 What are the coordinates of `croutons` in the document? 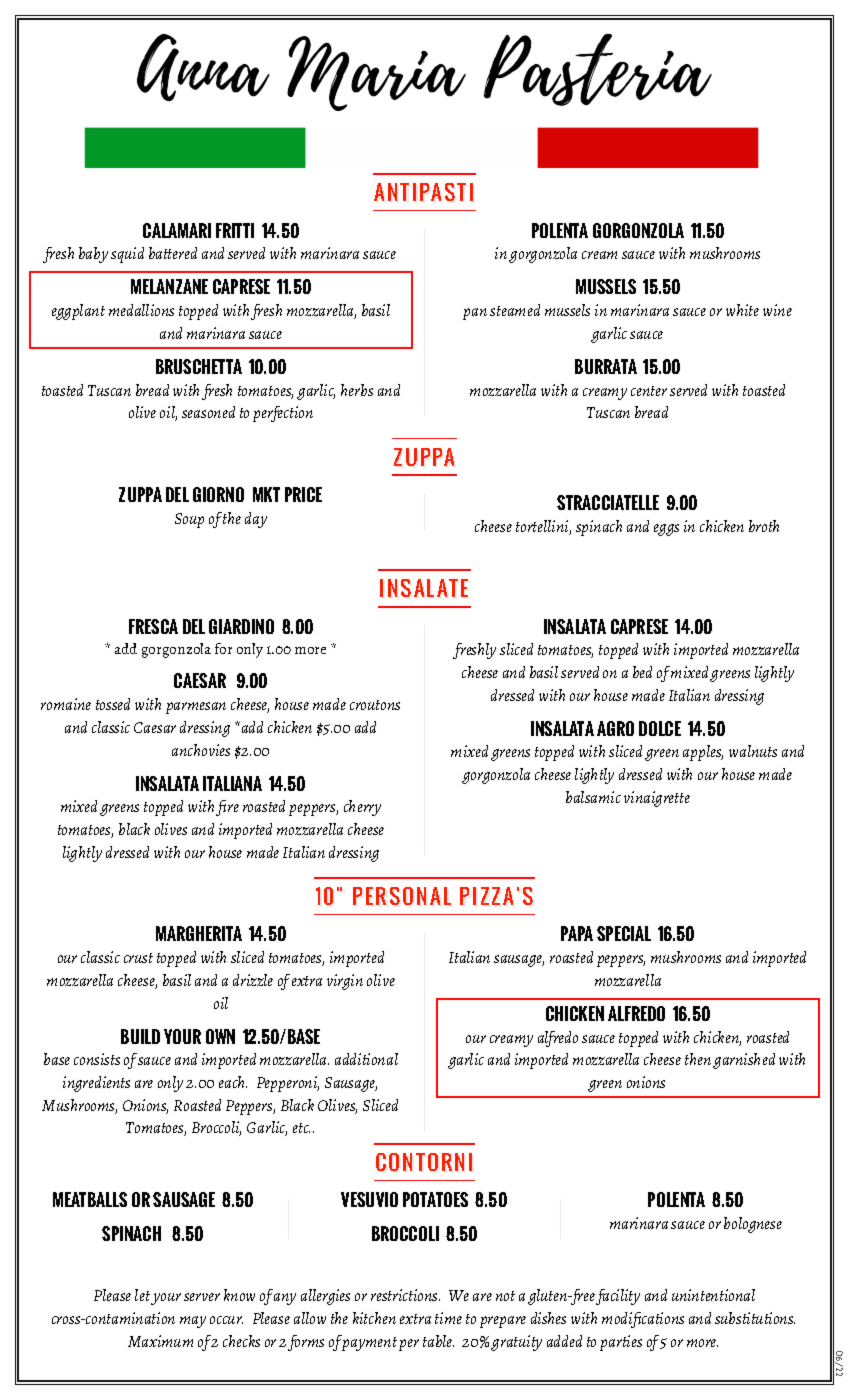 It's located at (375, 705).
